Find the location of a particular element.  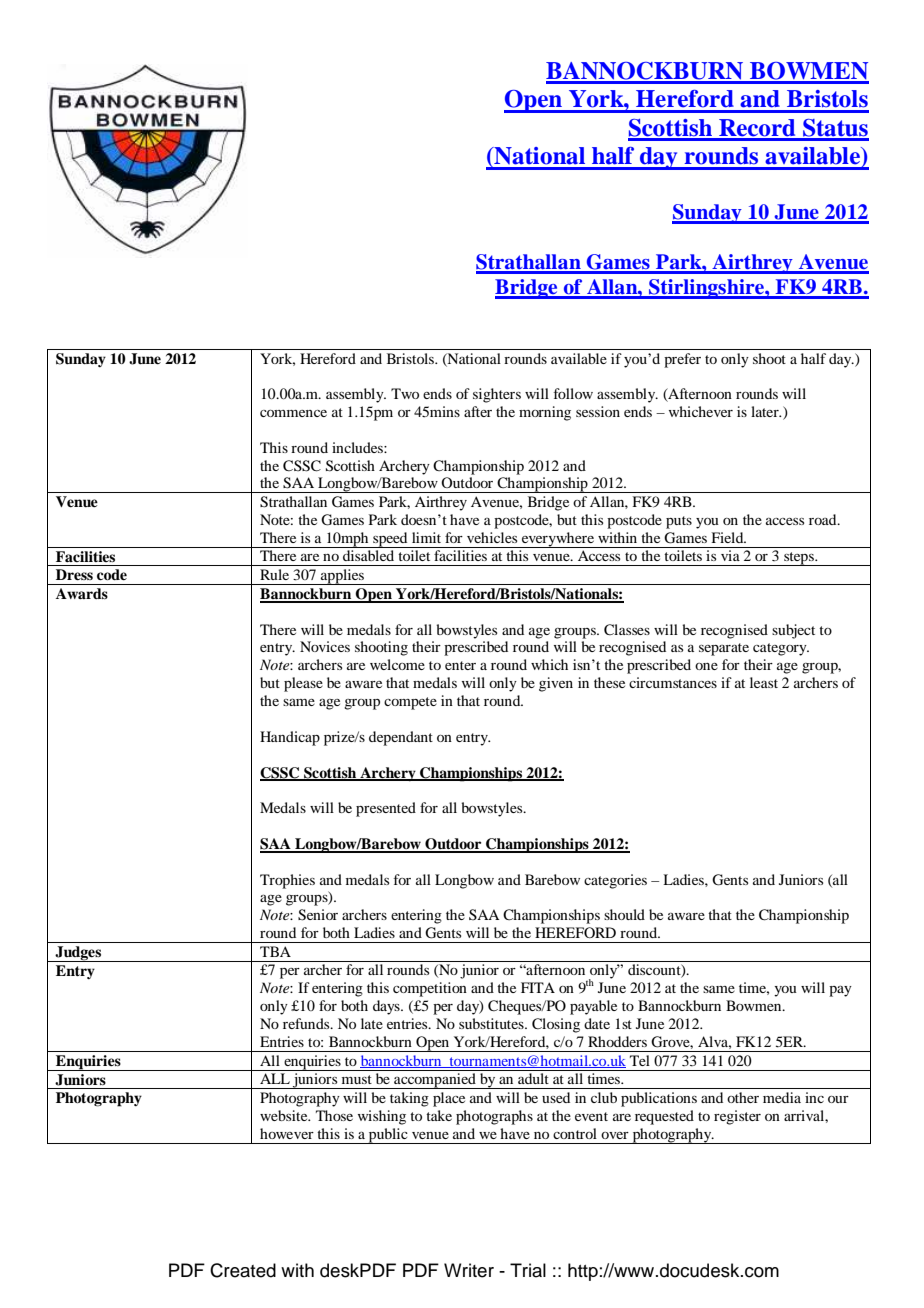

one is located at coordinates (706, 666).
